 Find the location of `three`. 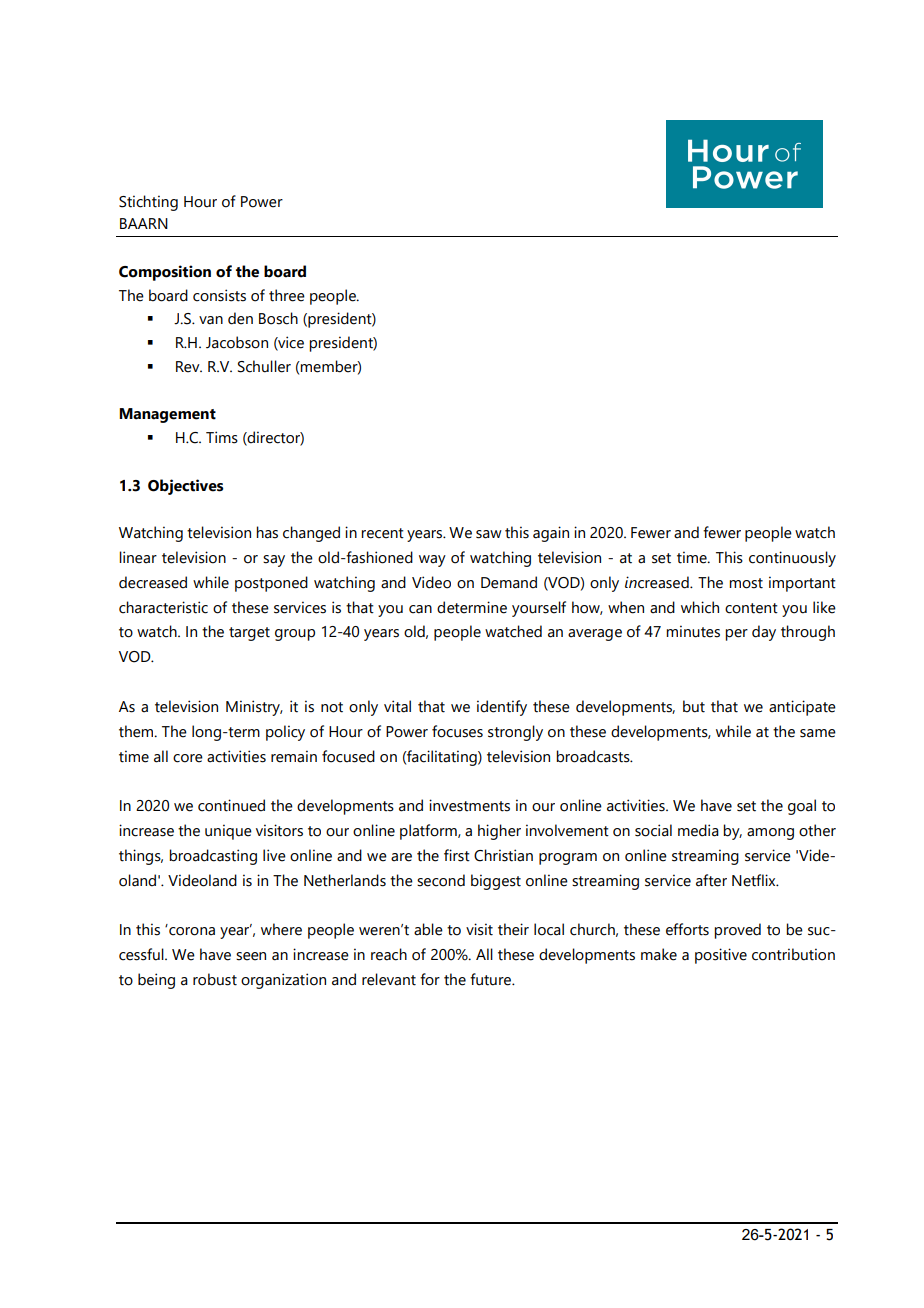

three is located at coordinates (287, 295).
